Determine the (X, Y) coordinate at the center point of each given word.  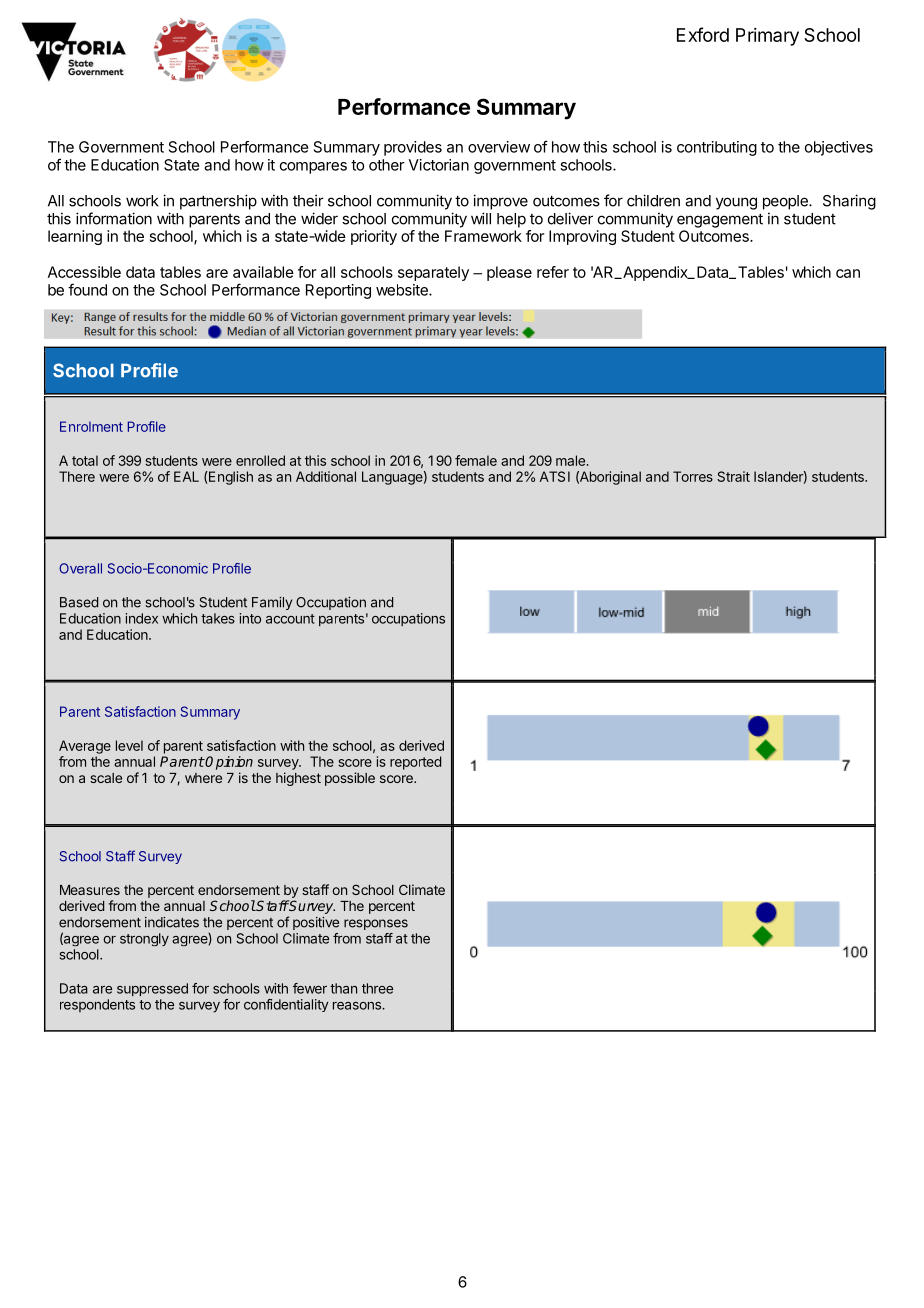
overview (499, 147)
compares (313, 168)
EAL (186, 476)
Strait (733, 476)
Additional (326, 476)
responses (376, 924)
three (377, 988)
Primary (767, 37)
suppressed (152, 989)
